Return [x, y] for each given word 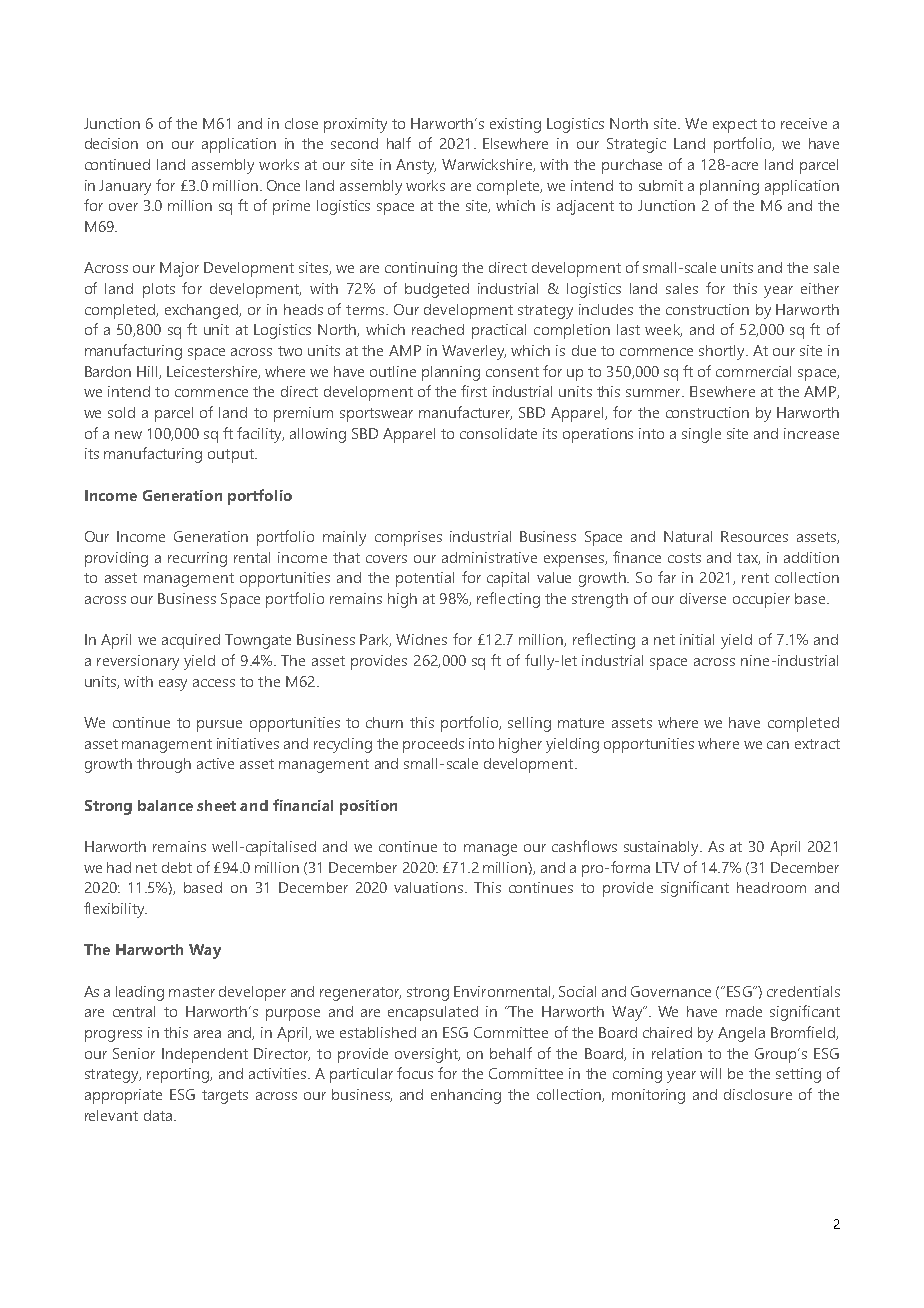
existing [515, 125]
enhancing [466, 1096]
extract [817, 744]
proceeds [433, 745]
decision [111, 143]
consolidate [498, 433]
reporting [179, 1075]
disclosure [758, 1094]
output [232, 456]
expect [735, 126]
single [701, 435]
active [215, 763]
